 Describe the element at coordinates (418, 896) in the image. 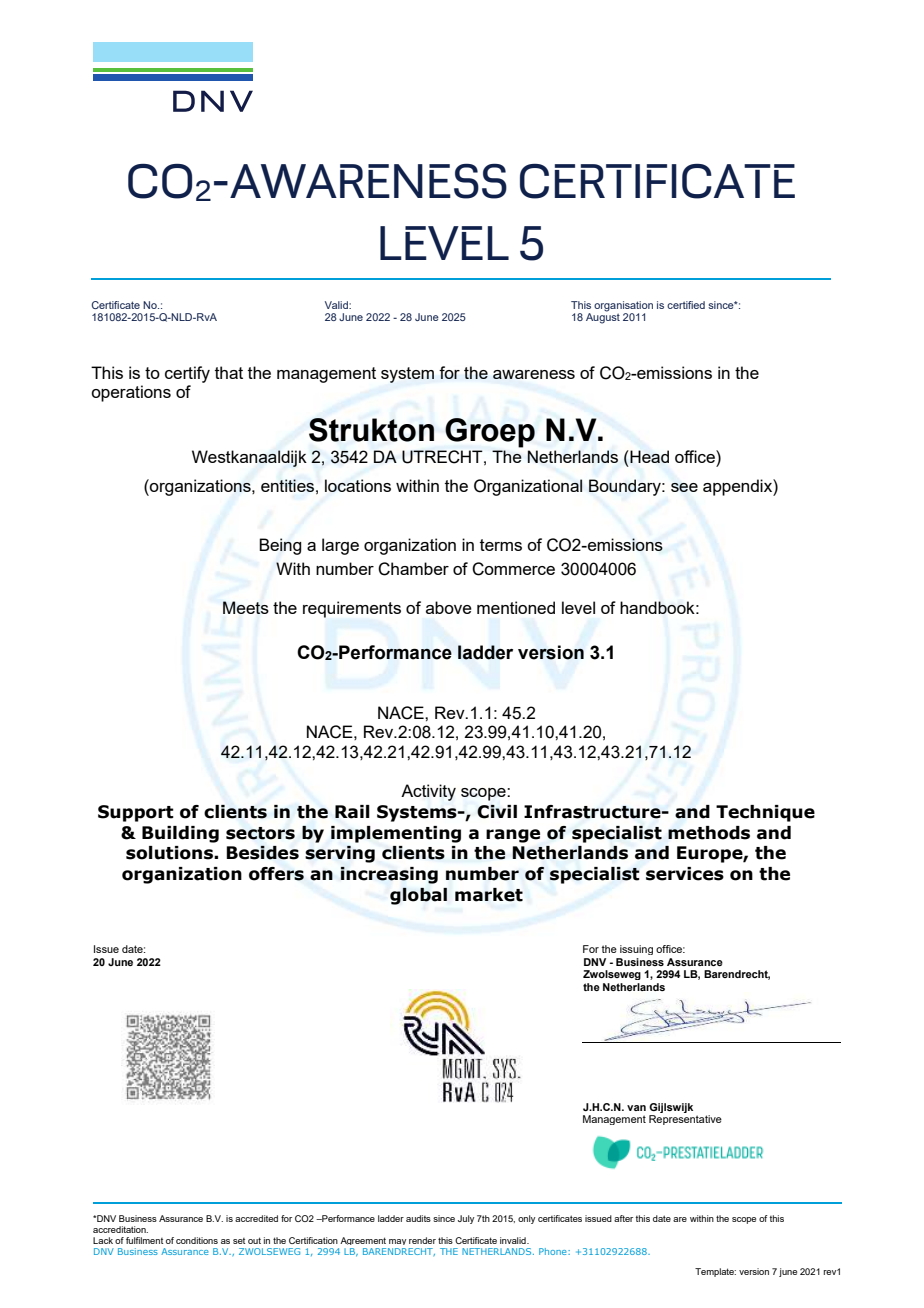

I see `global` at that location.
